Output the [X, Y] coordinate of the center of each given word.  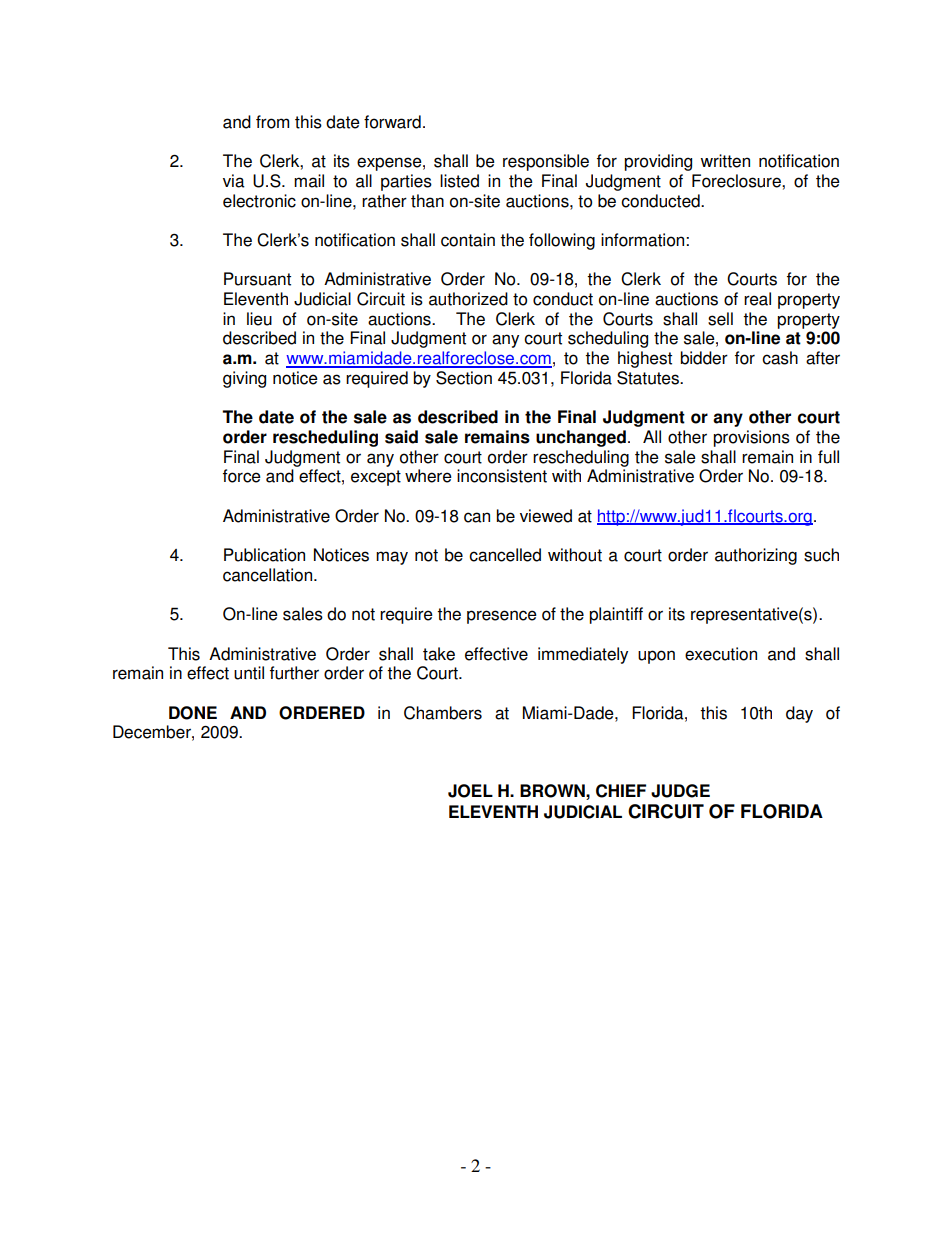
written [725, 161]
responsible [546, 162]
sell [720, 319]
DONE [193, 713]
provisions [751, 438]
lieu [259, 319]
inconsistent [502, 476]
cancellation [269, 575]
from [272, 122]
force [242, 476]
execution [721, 654]
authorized [468, 299]
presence [502, 617]
